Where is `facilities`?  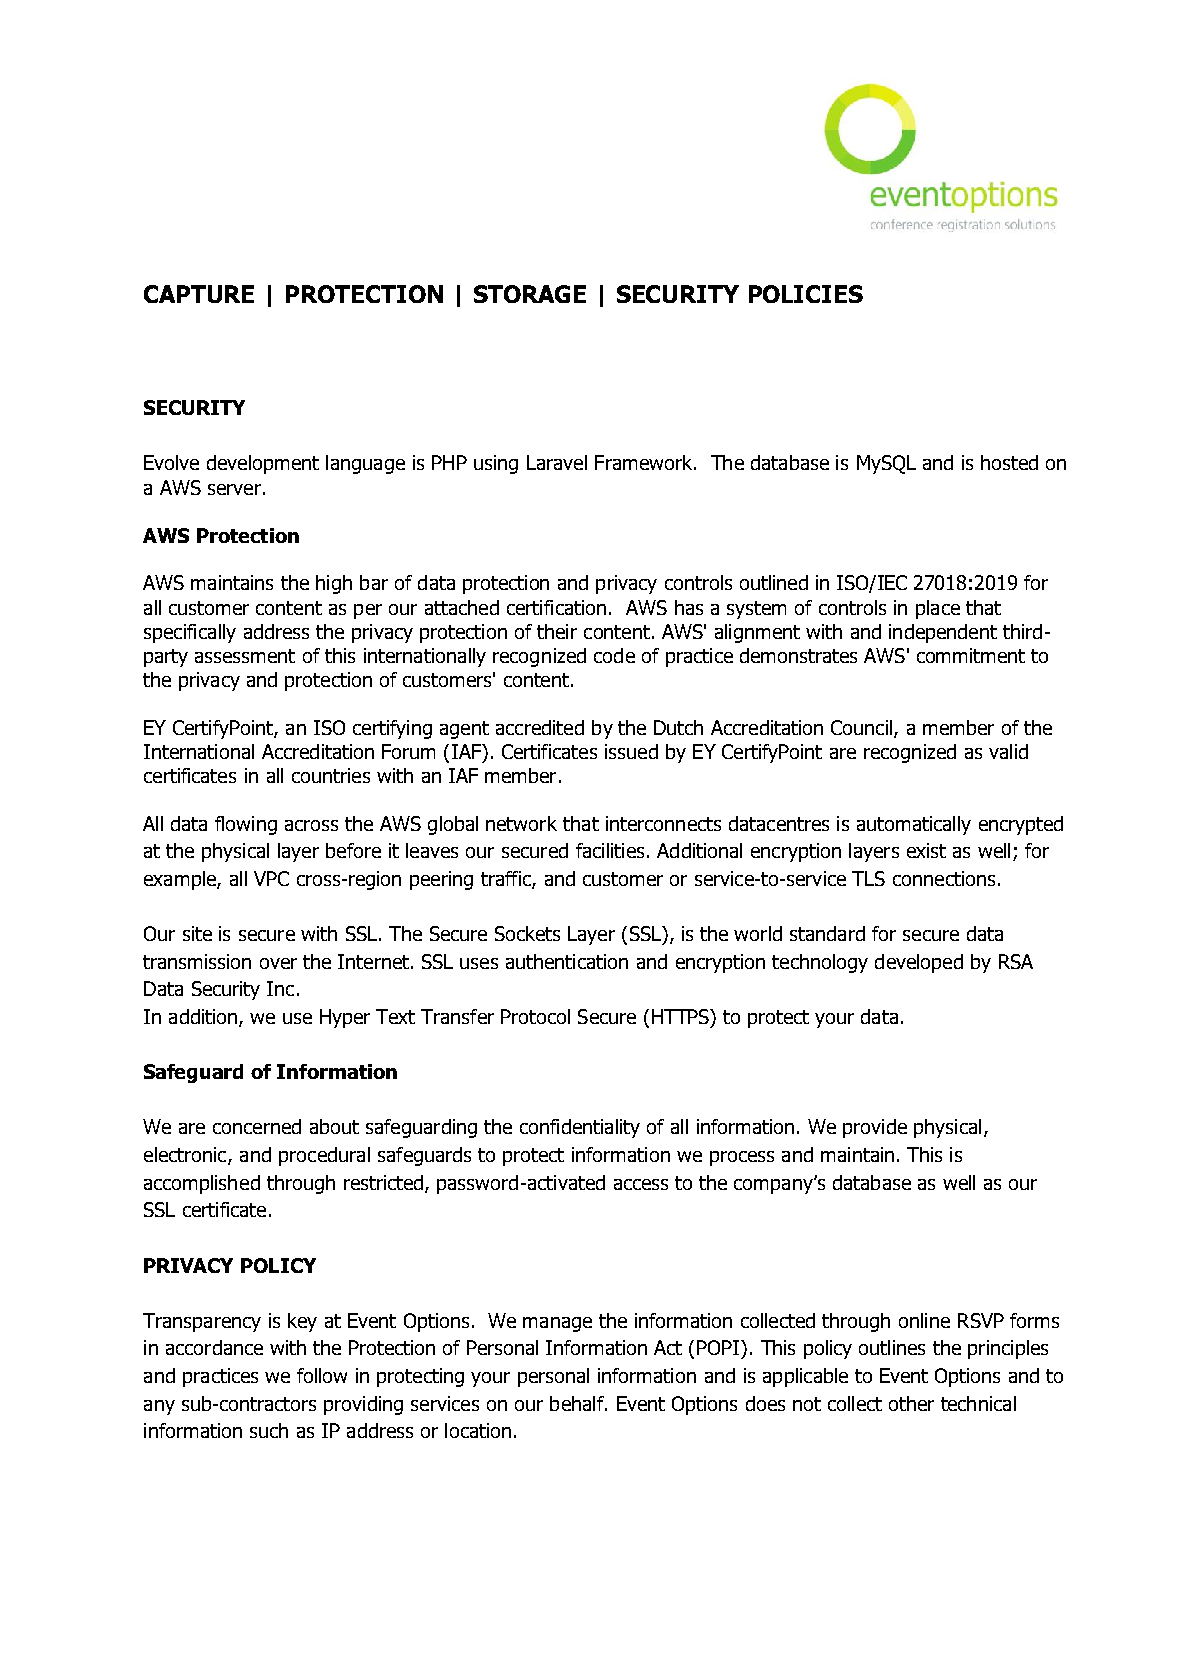
facilities is located at coordinates (610, 850).
